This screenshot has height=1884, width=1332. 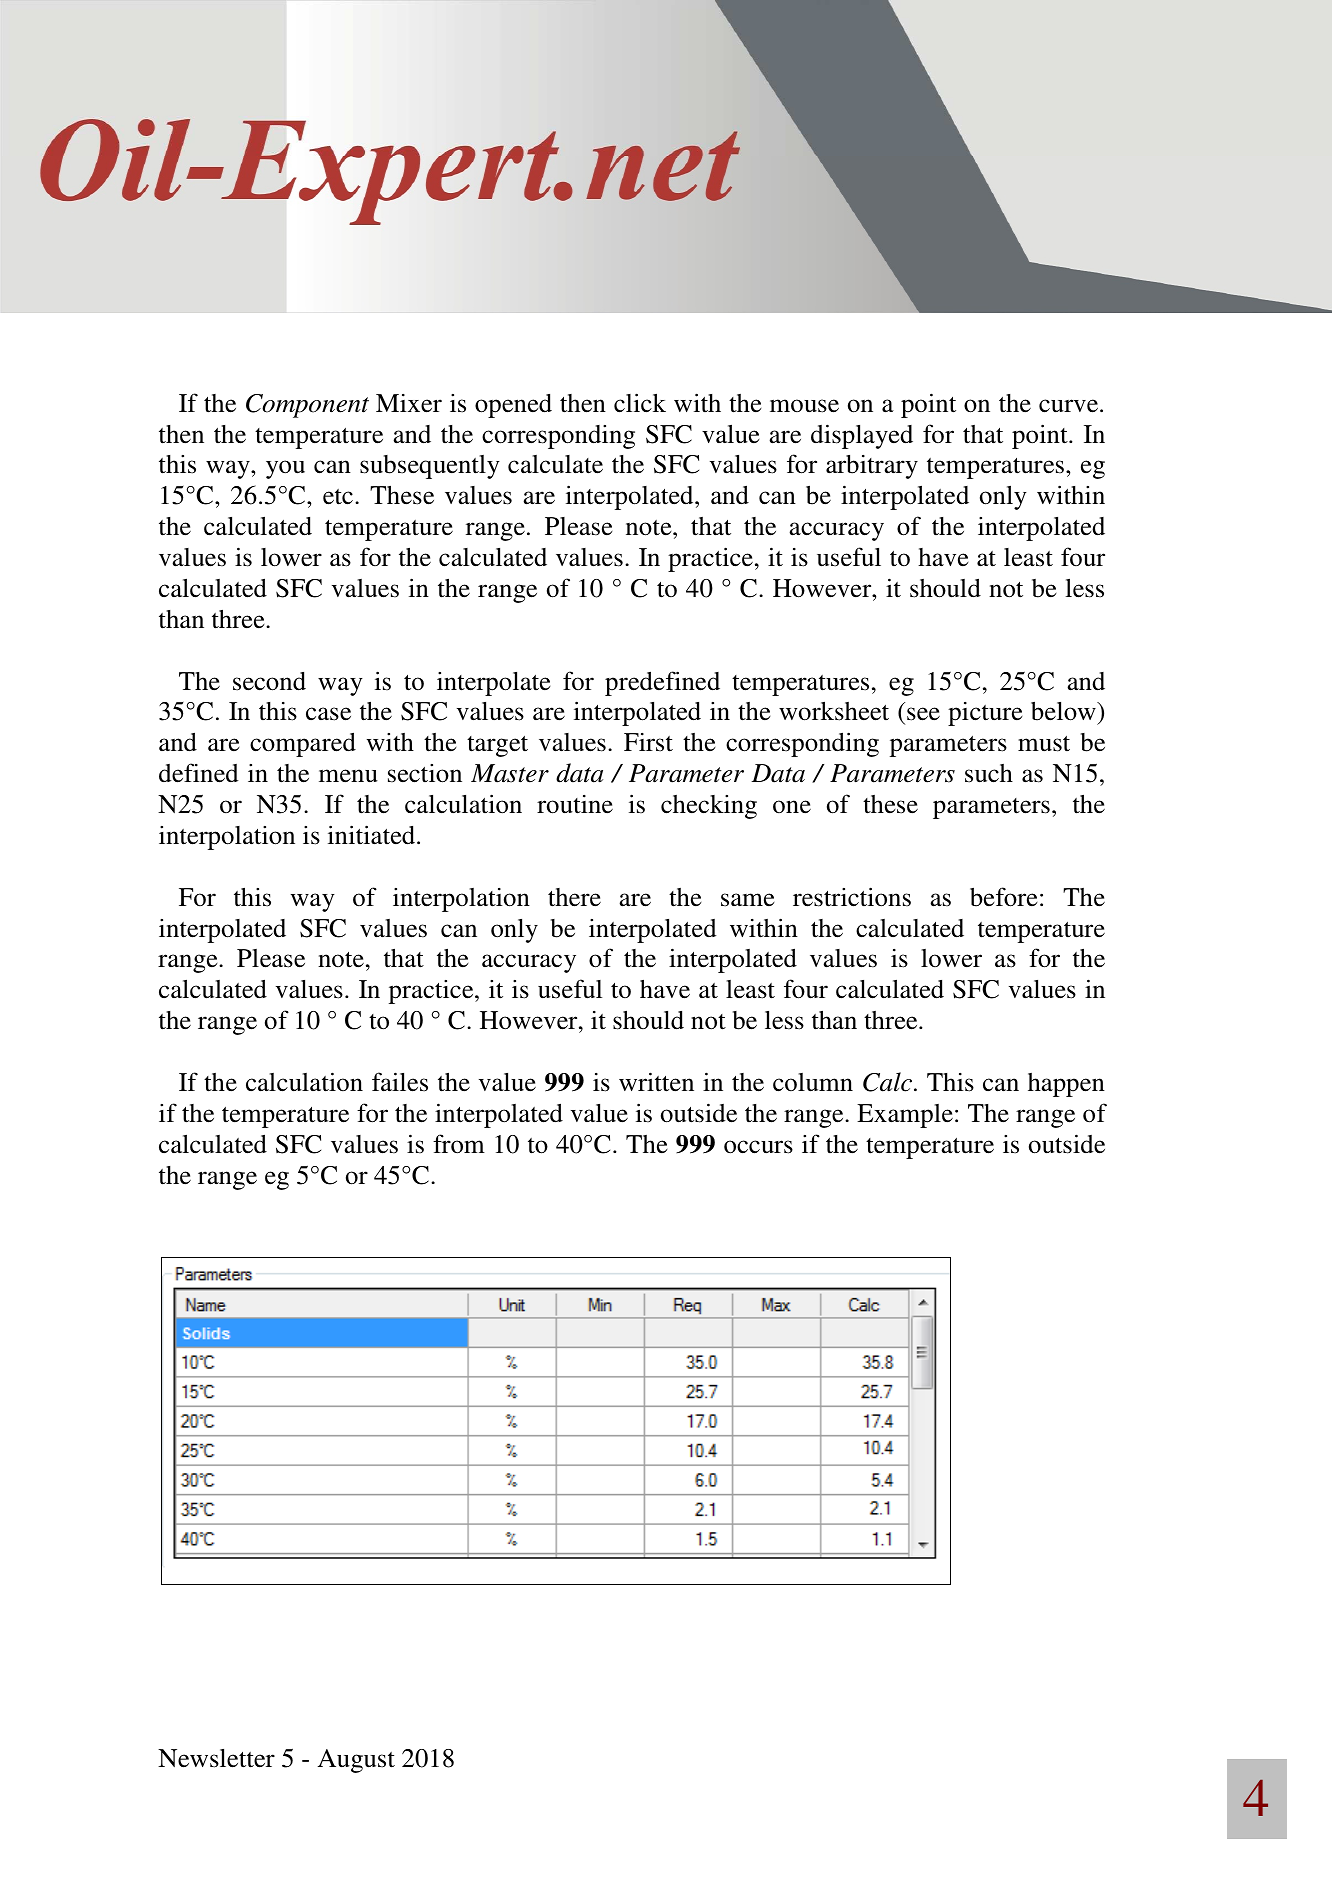 What do you see at coordinates (640, 403) in the screenshot?
I see `click` at bounding box center [640, 403].
